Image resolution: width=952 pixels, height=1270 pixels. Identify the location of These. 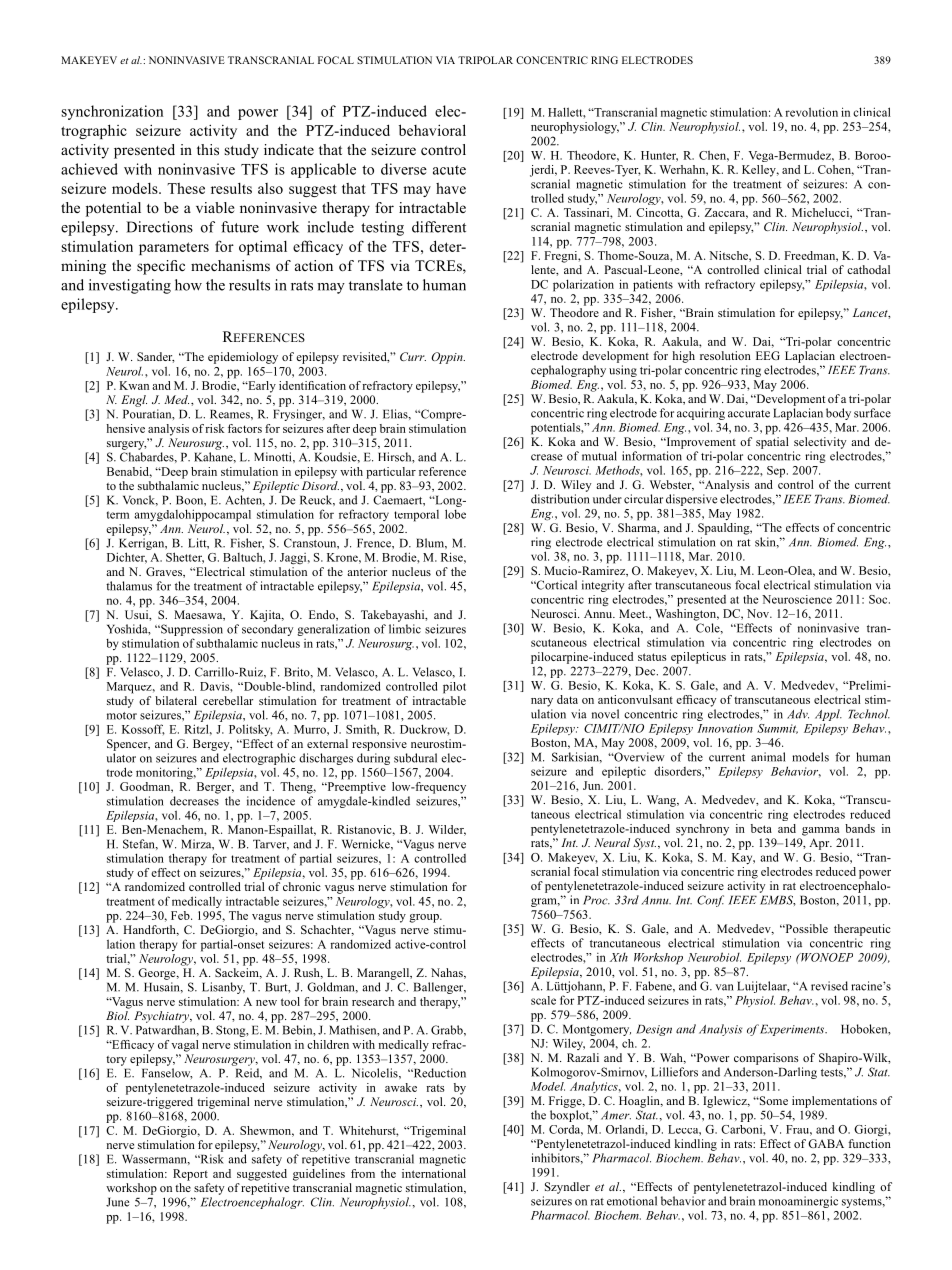
(186, 188).
